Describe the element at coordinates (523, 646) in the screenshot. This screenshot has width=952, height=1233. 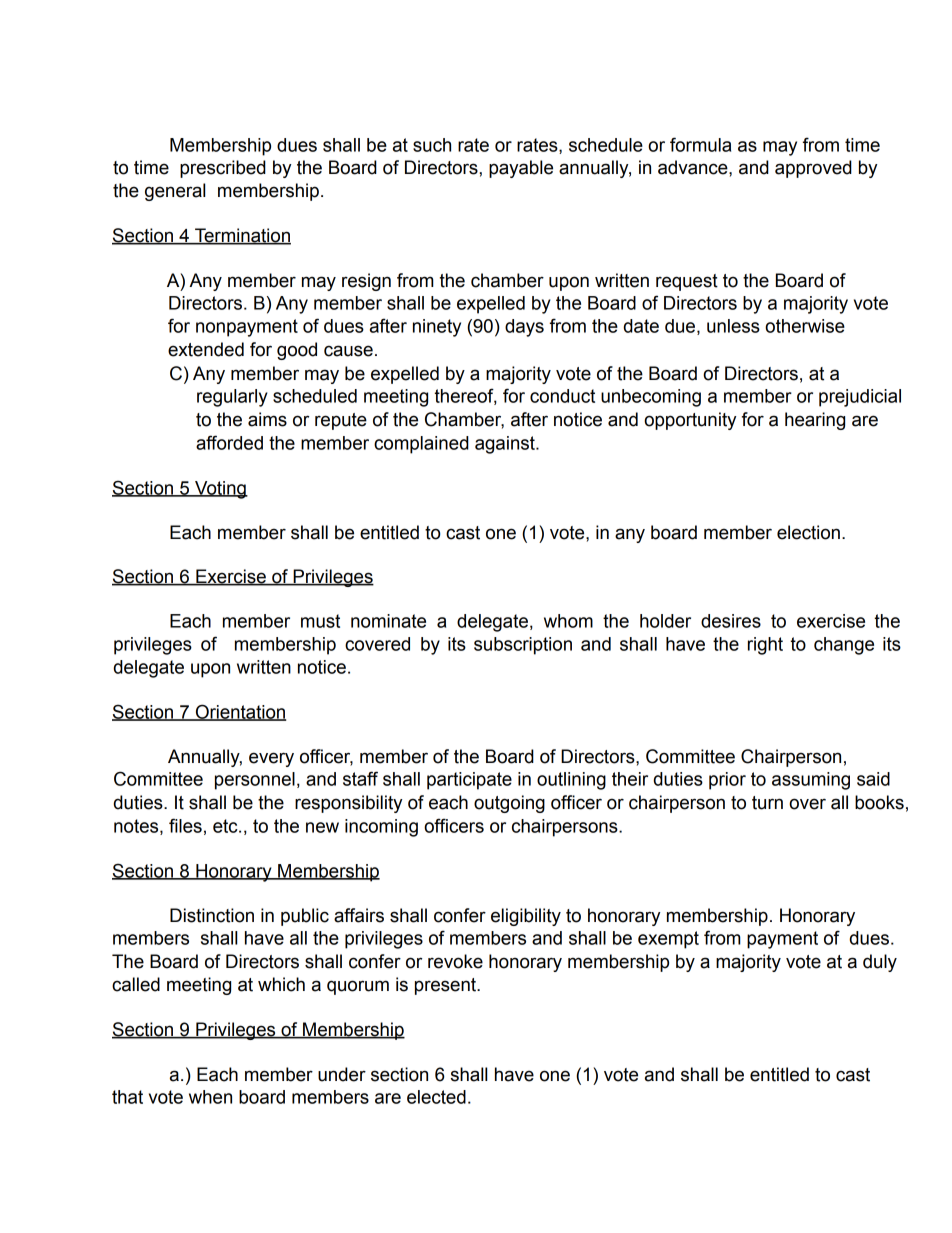
I see `subscription` at that location.
